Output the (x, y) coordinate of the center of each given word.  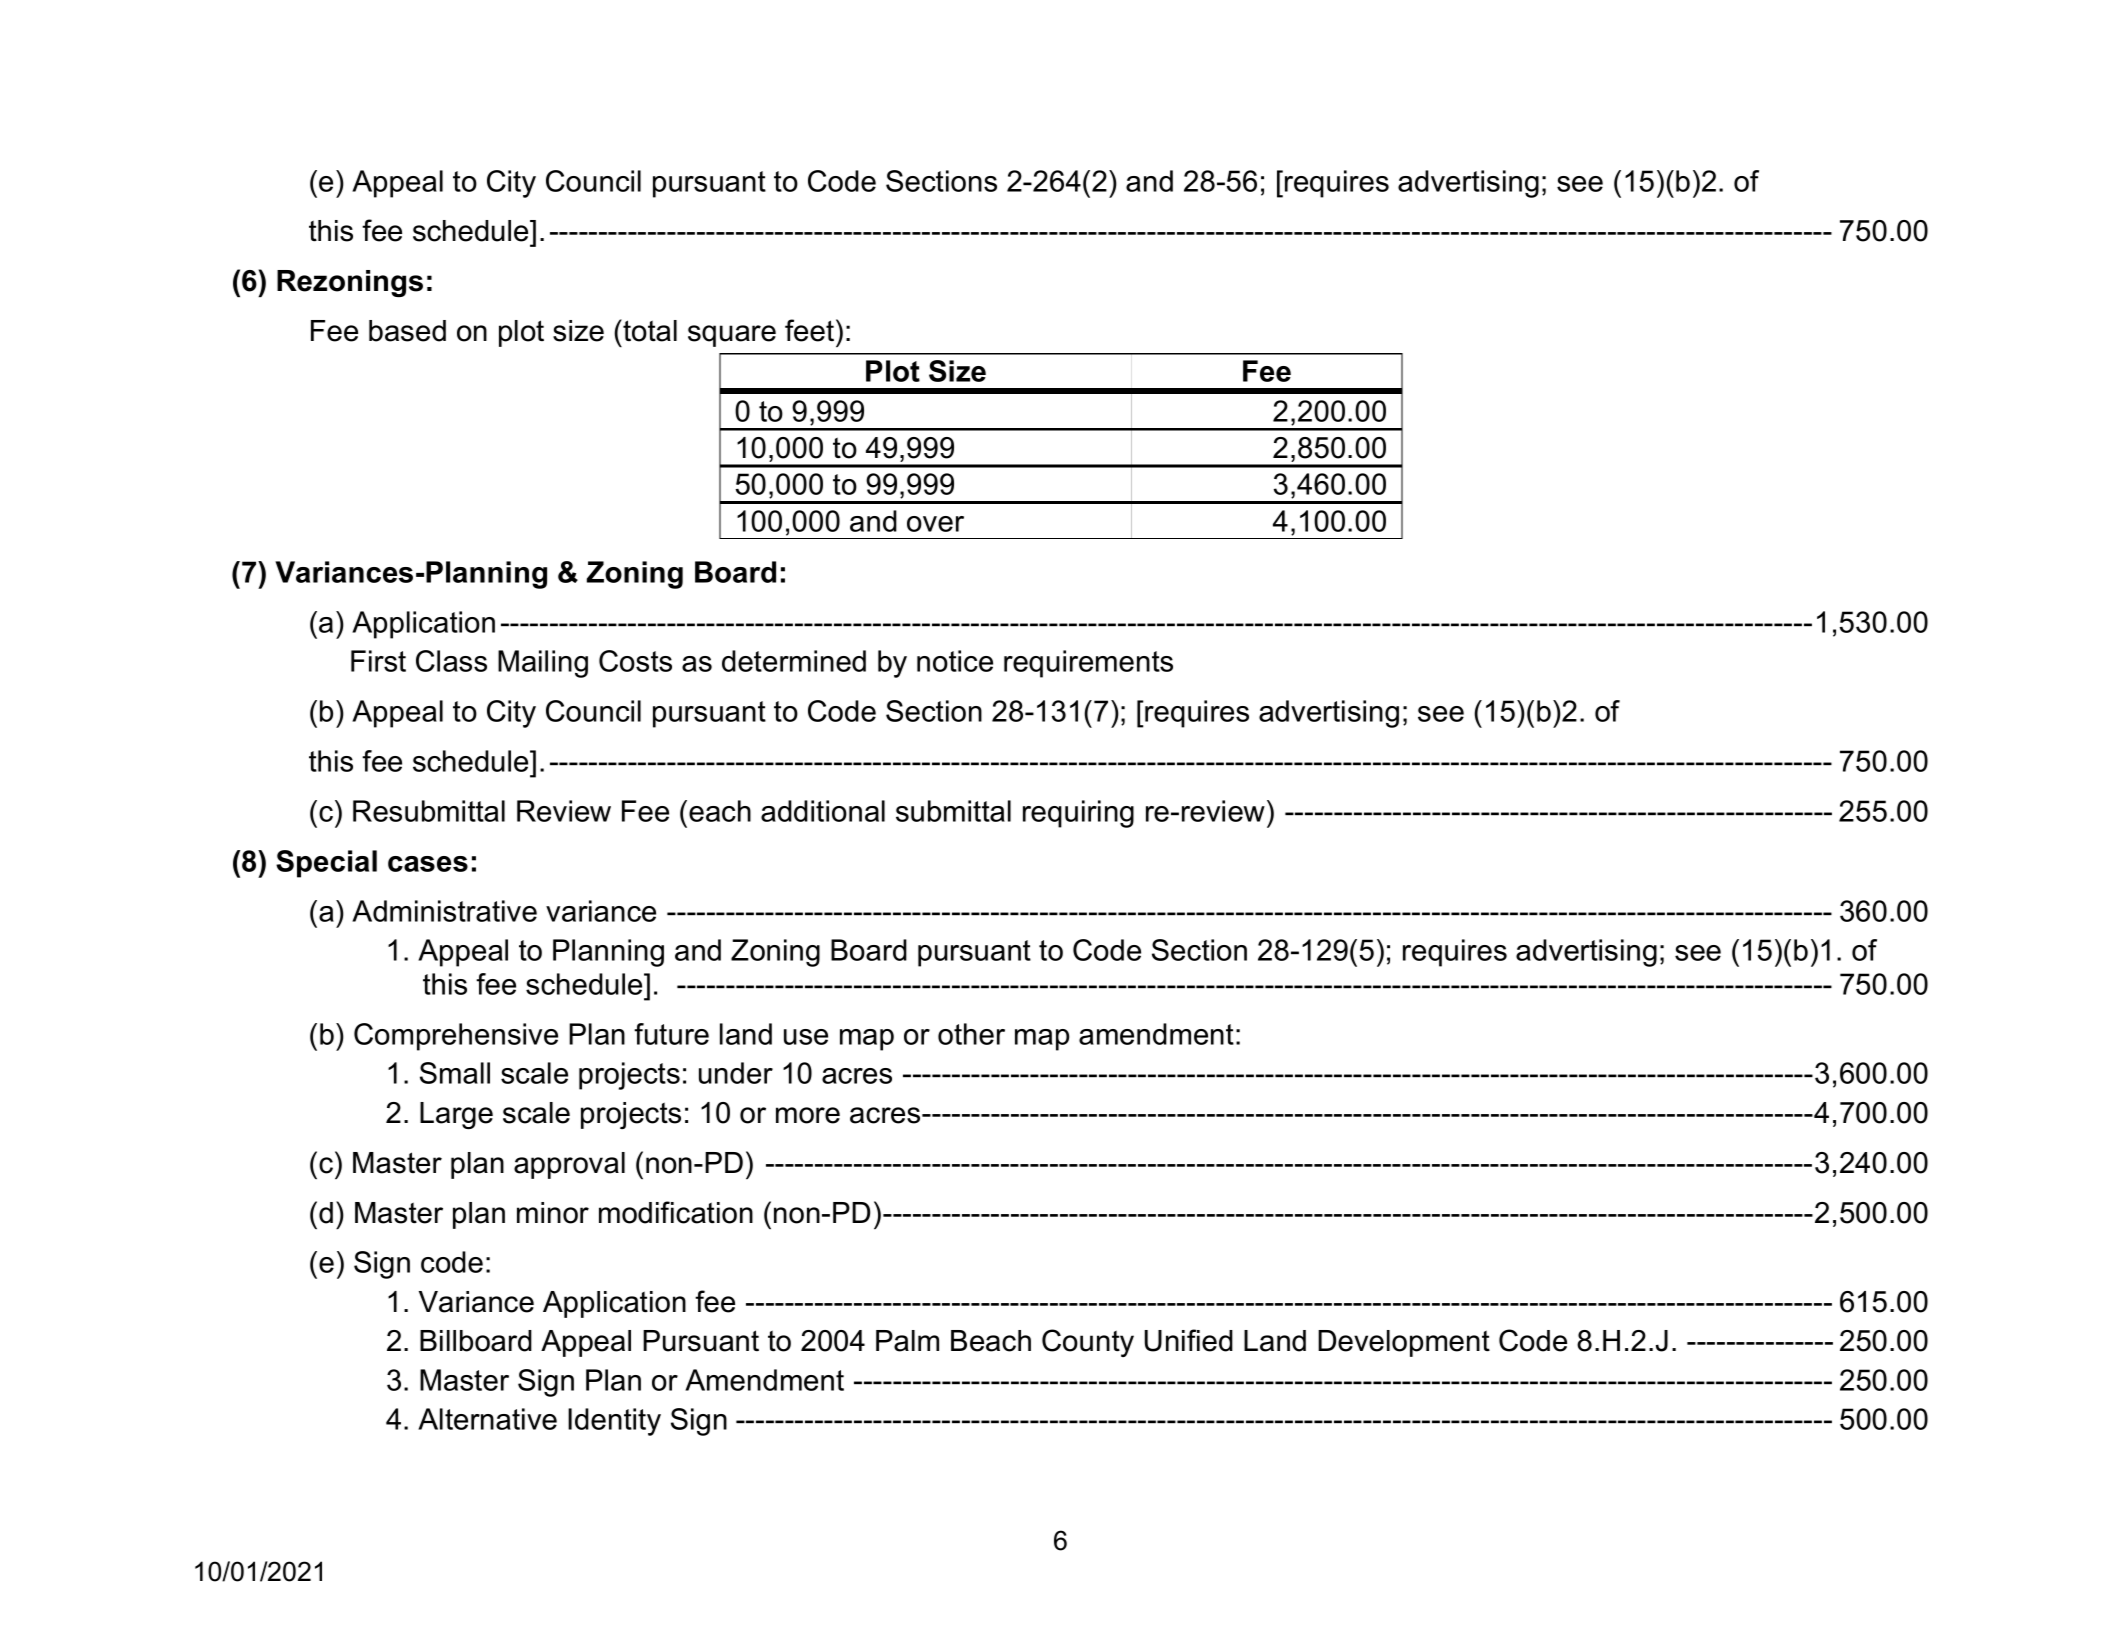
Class (451, 661)
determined (794, 661)
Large (456, 1115)
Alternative (487, 1419)
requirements (1088, 664)
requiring (1078, 814)
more (808, 1115)
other (971, 1034)
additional (823, 811)
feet (811, 330)
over (935, 524)
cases (428, 864)
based (407, 331)
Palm (907, 1341)
